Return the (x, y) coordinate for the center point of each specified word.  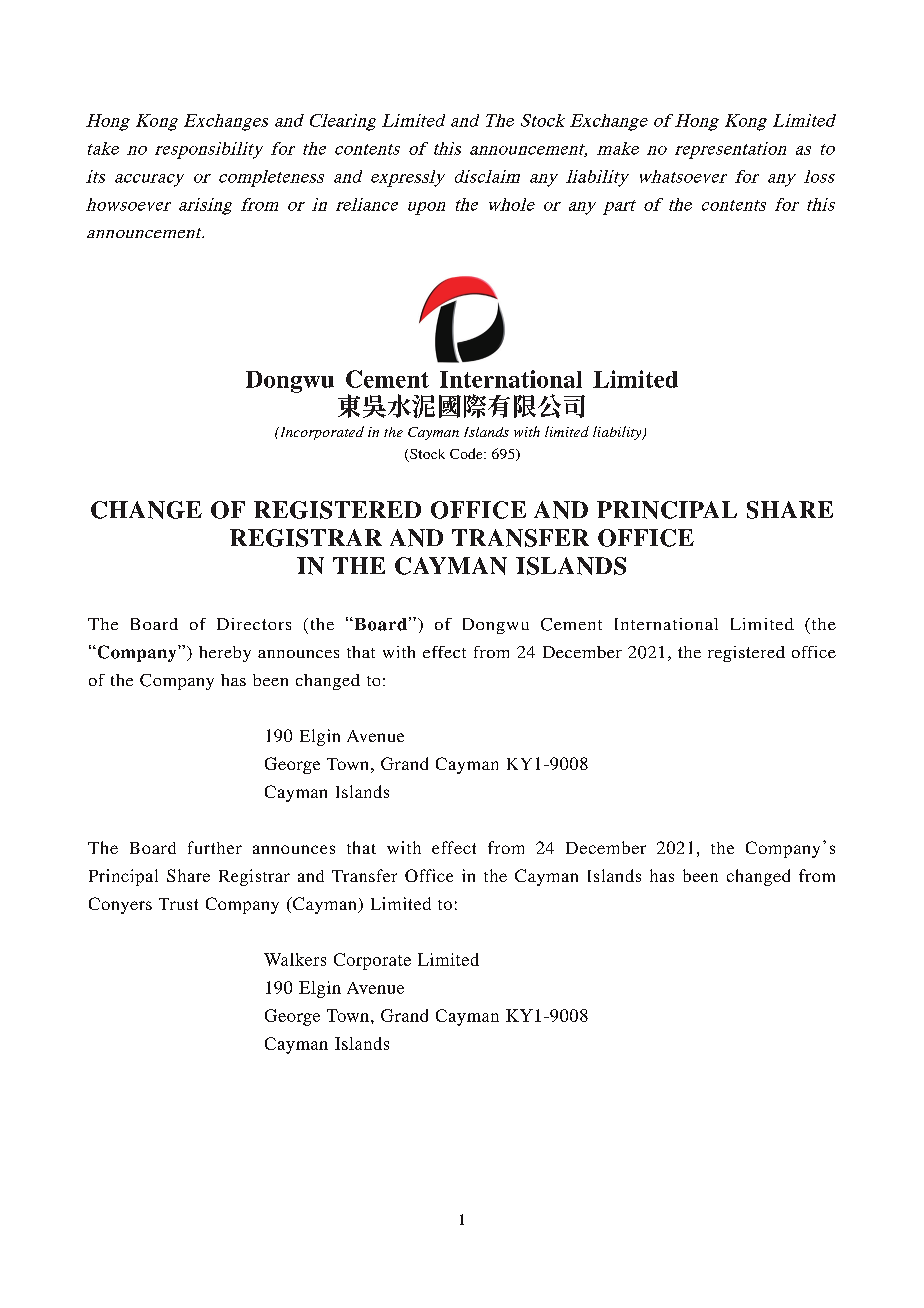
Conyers (120, 905)
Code (467, 453)
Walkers (295, 959)
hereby (225, 654)
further (215, 847)
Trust (178, 904)
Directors (254, 624)
